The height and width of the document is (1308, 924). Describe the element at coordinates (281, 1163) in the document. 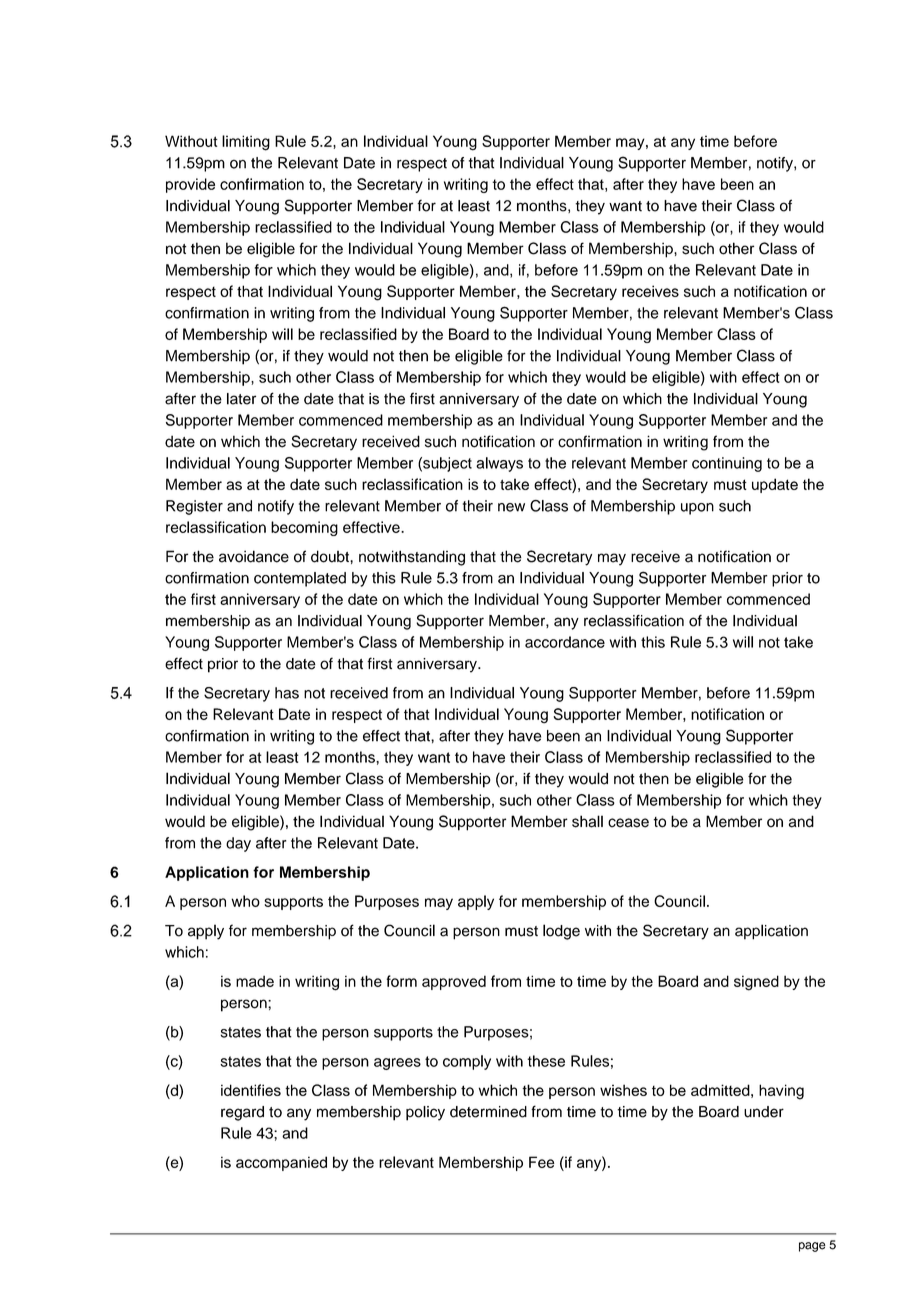

I see `accompanied` at that location.
